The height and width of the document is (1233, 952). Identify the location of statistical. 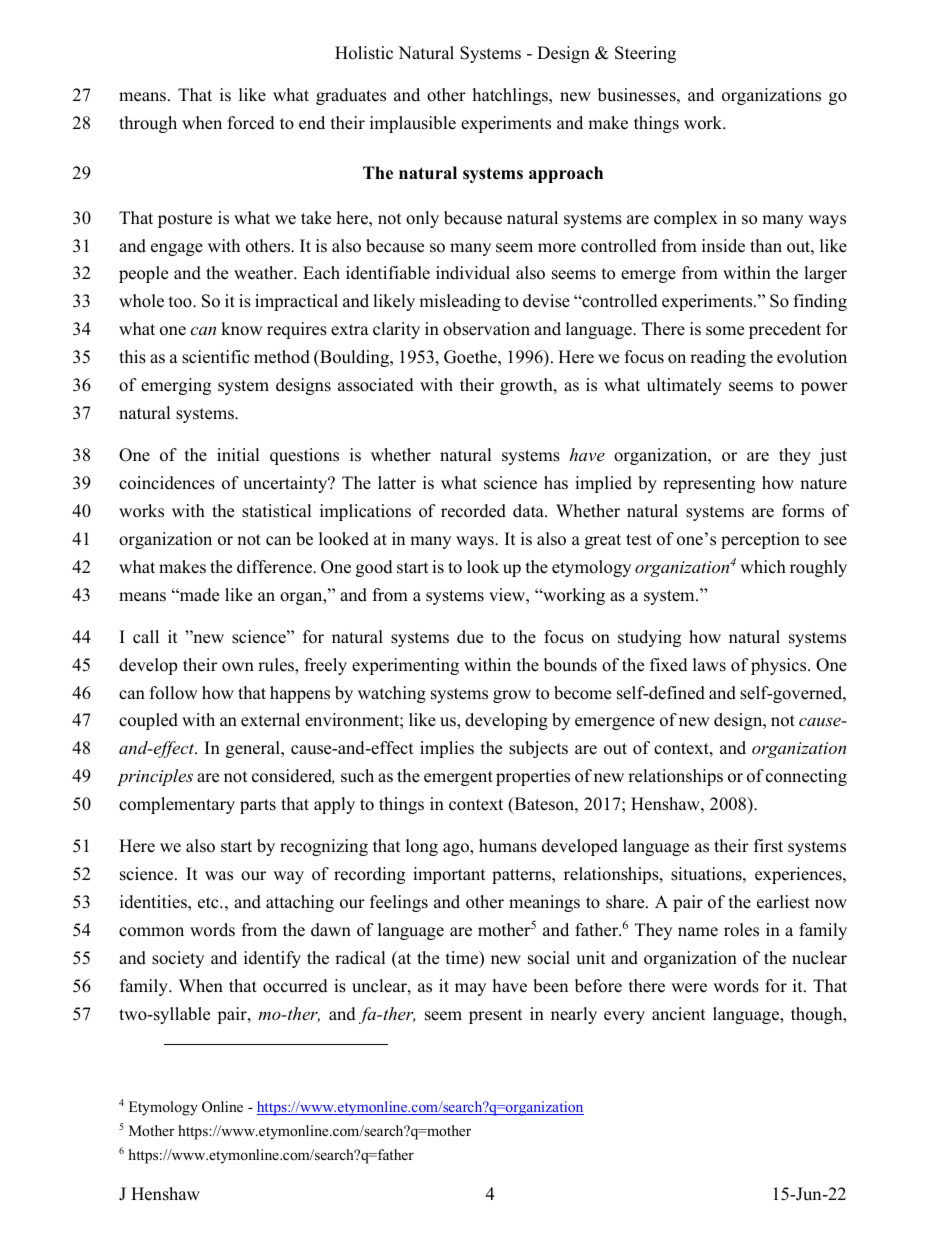
(277, 511).
